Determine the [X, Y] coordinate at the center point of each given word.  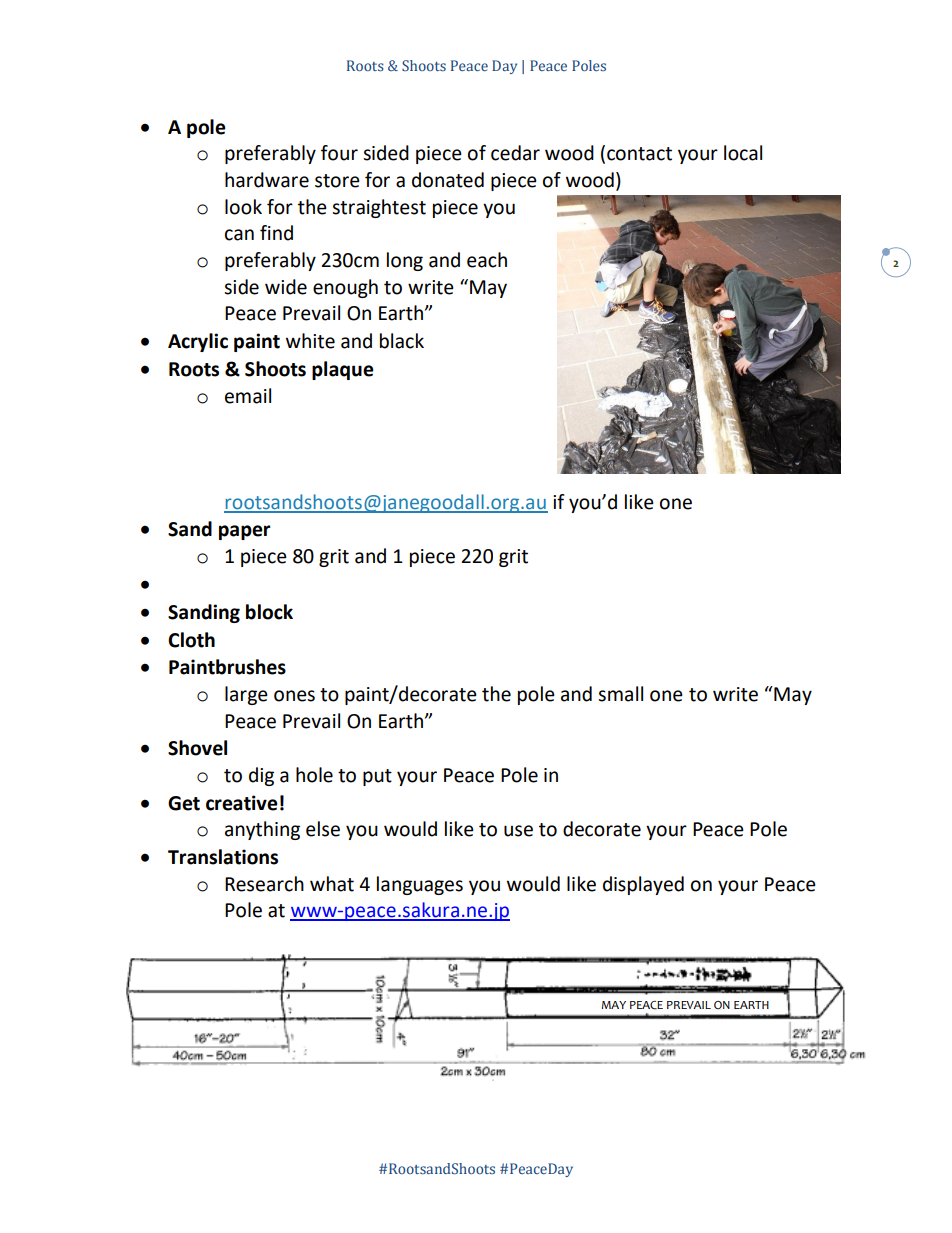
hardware [267, 180]
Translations [223, 857]
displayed [643, 885]
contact [639, 154]
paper [245, 532]
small [620, 694]
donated [448, 180]
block [269, 612]
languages [420, 885]
